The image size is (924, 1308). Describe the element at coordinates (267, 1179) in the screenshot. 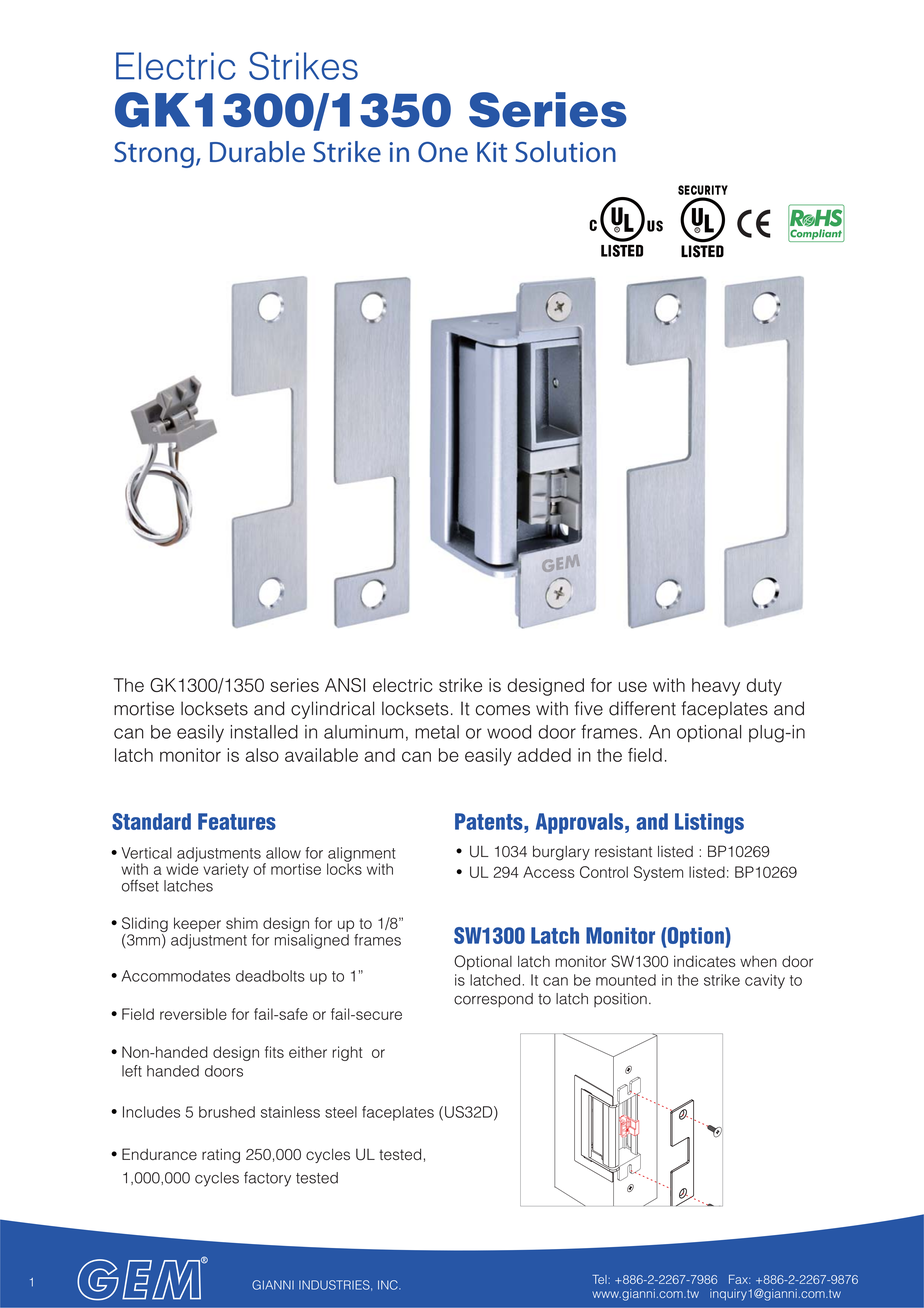

I see `factory` at that location.
